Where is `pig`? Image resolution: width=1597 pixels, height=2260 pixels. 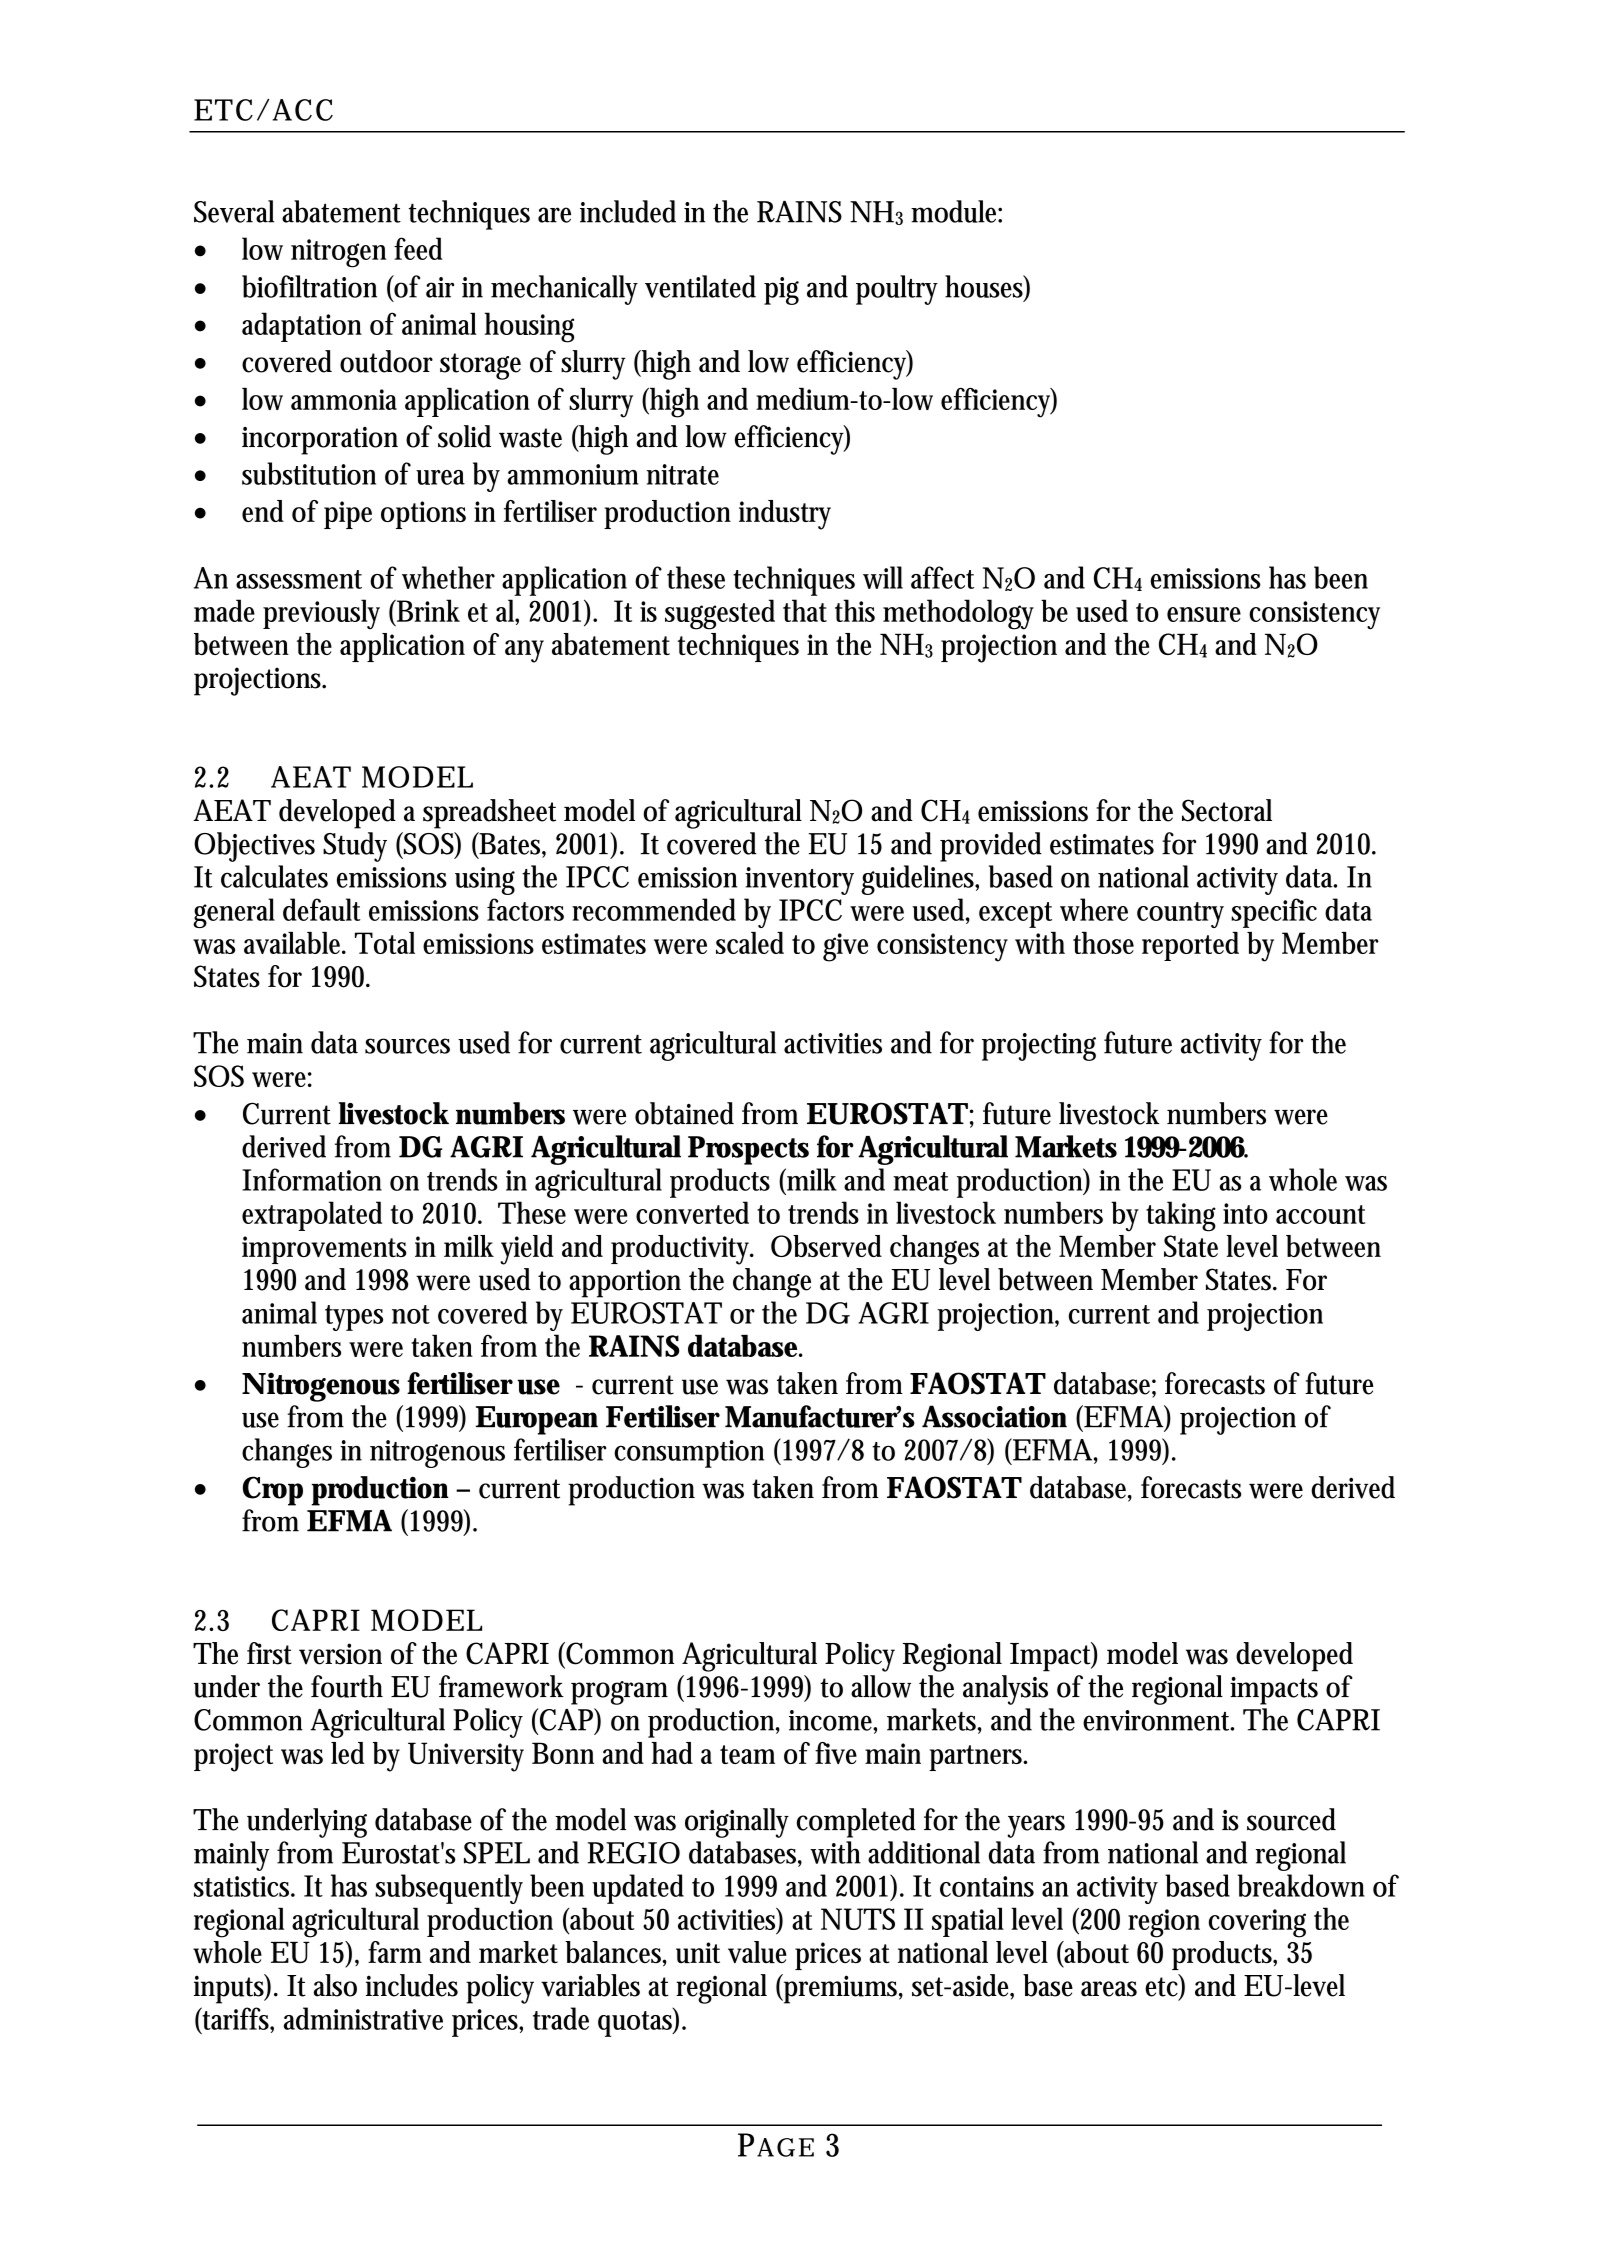 pig is located at coordinates (781, 291).
